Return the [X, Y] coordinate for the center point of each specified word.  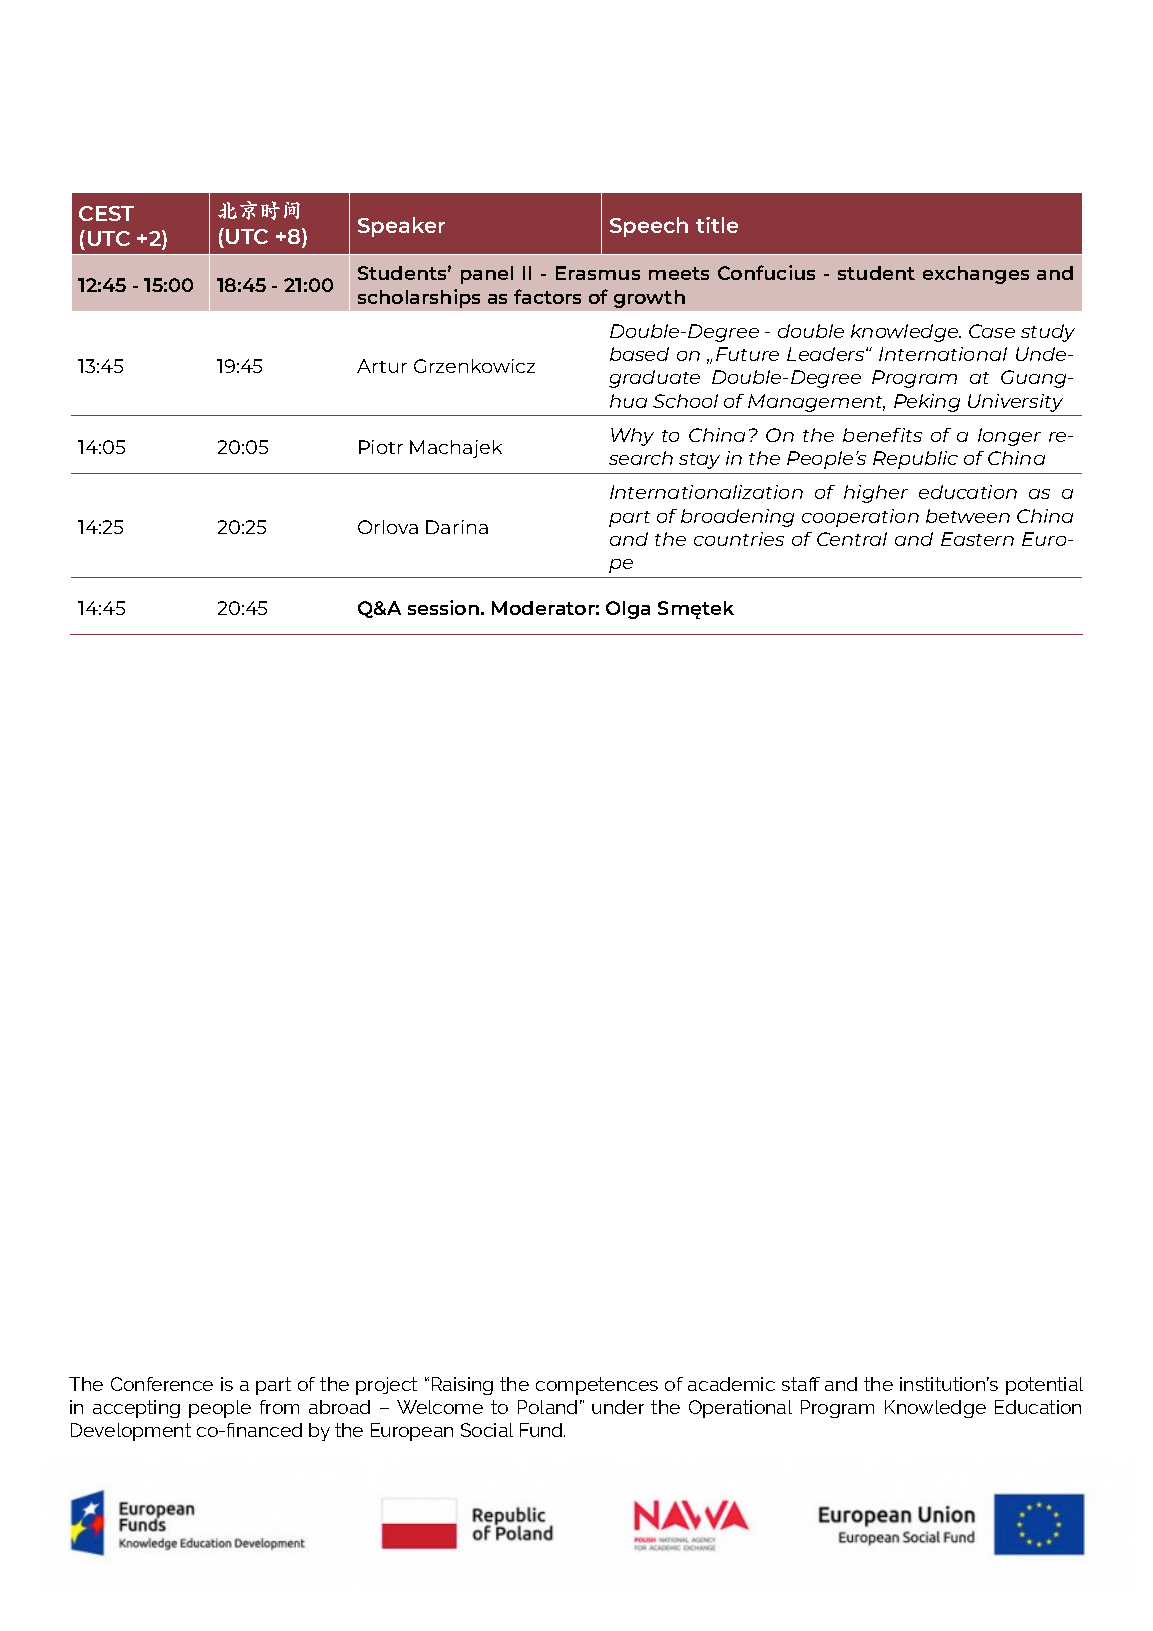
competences [597, 1386]
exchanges [976, 275]
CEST [106, 213]
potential [1044, 1386]
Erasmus [598, 273]
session [445, 607]
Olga [628, 610]
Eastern [977, 539]
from [279, 1407]
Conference [162, 1384]
